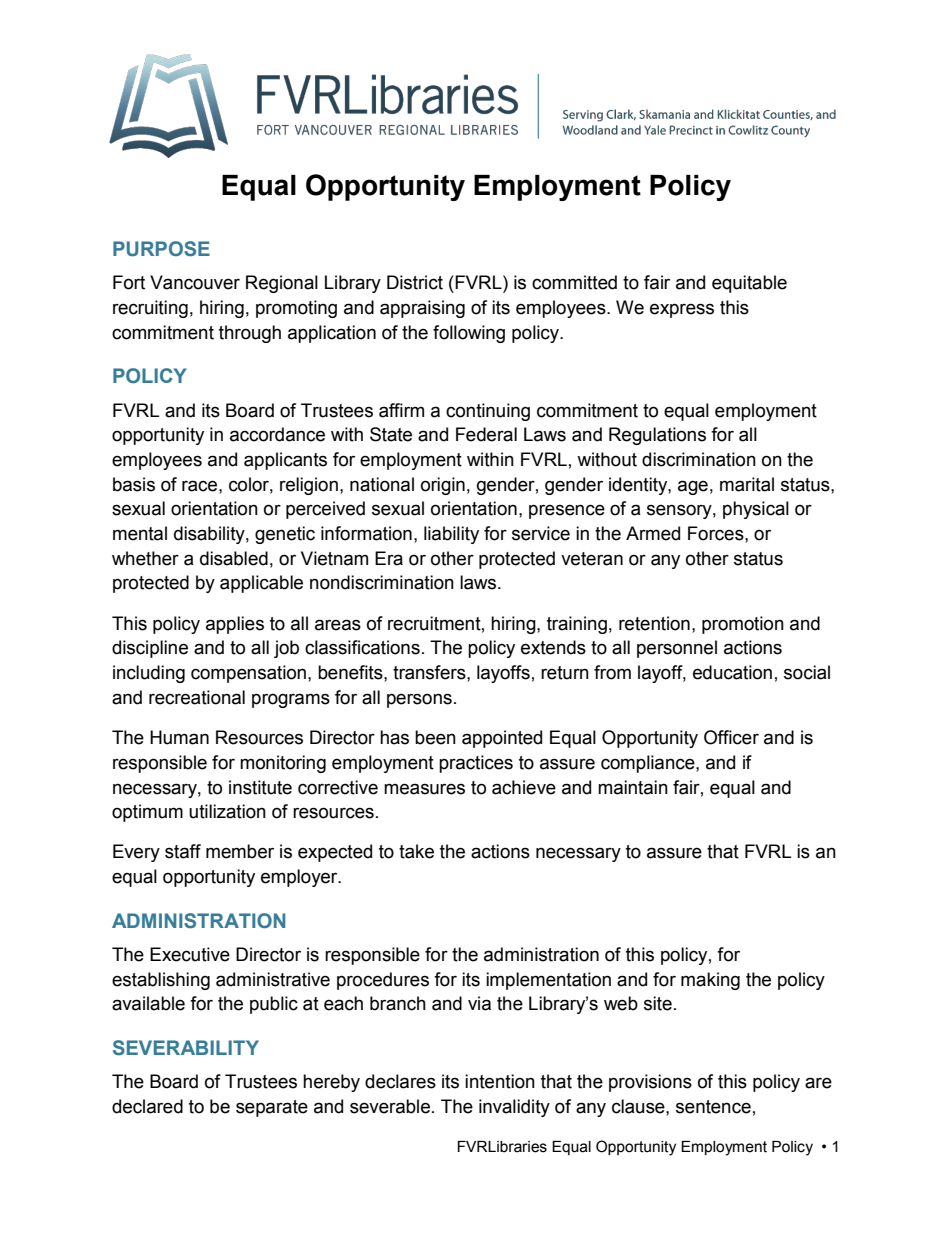 The height and width of the document is (1233, 952). Describe the element at coordinates (657, 436) in the document. I see `Regulations` at that location.
